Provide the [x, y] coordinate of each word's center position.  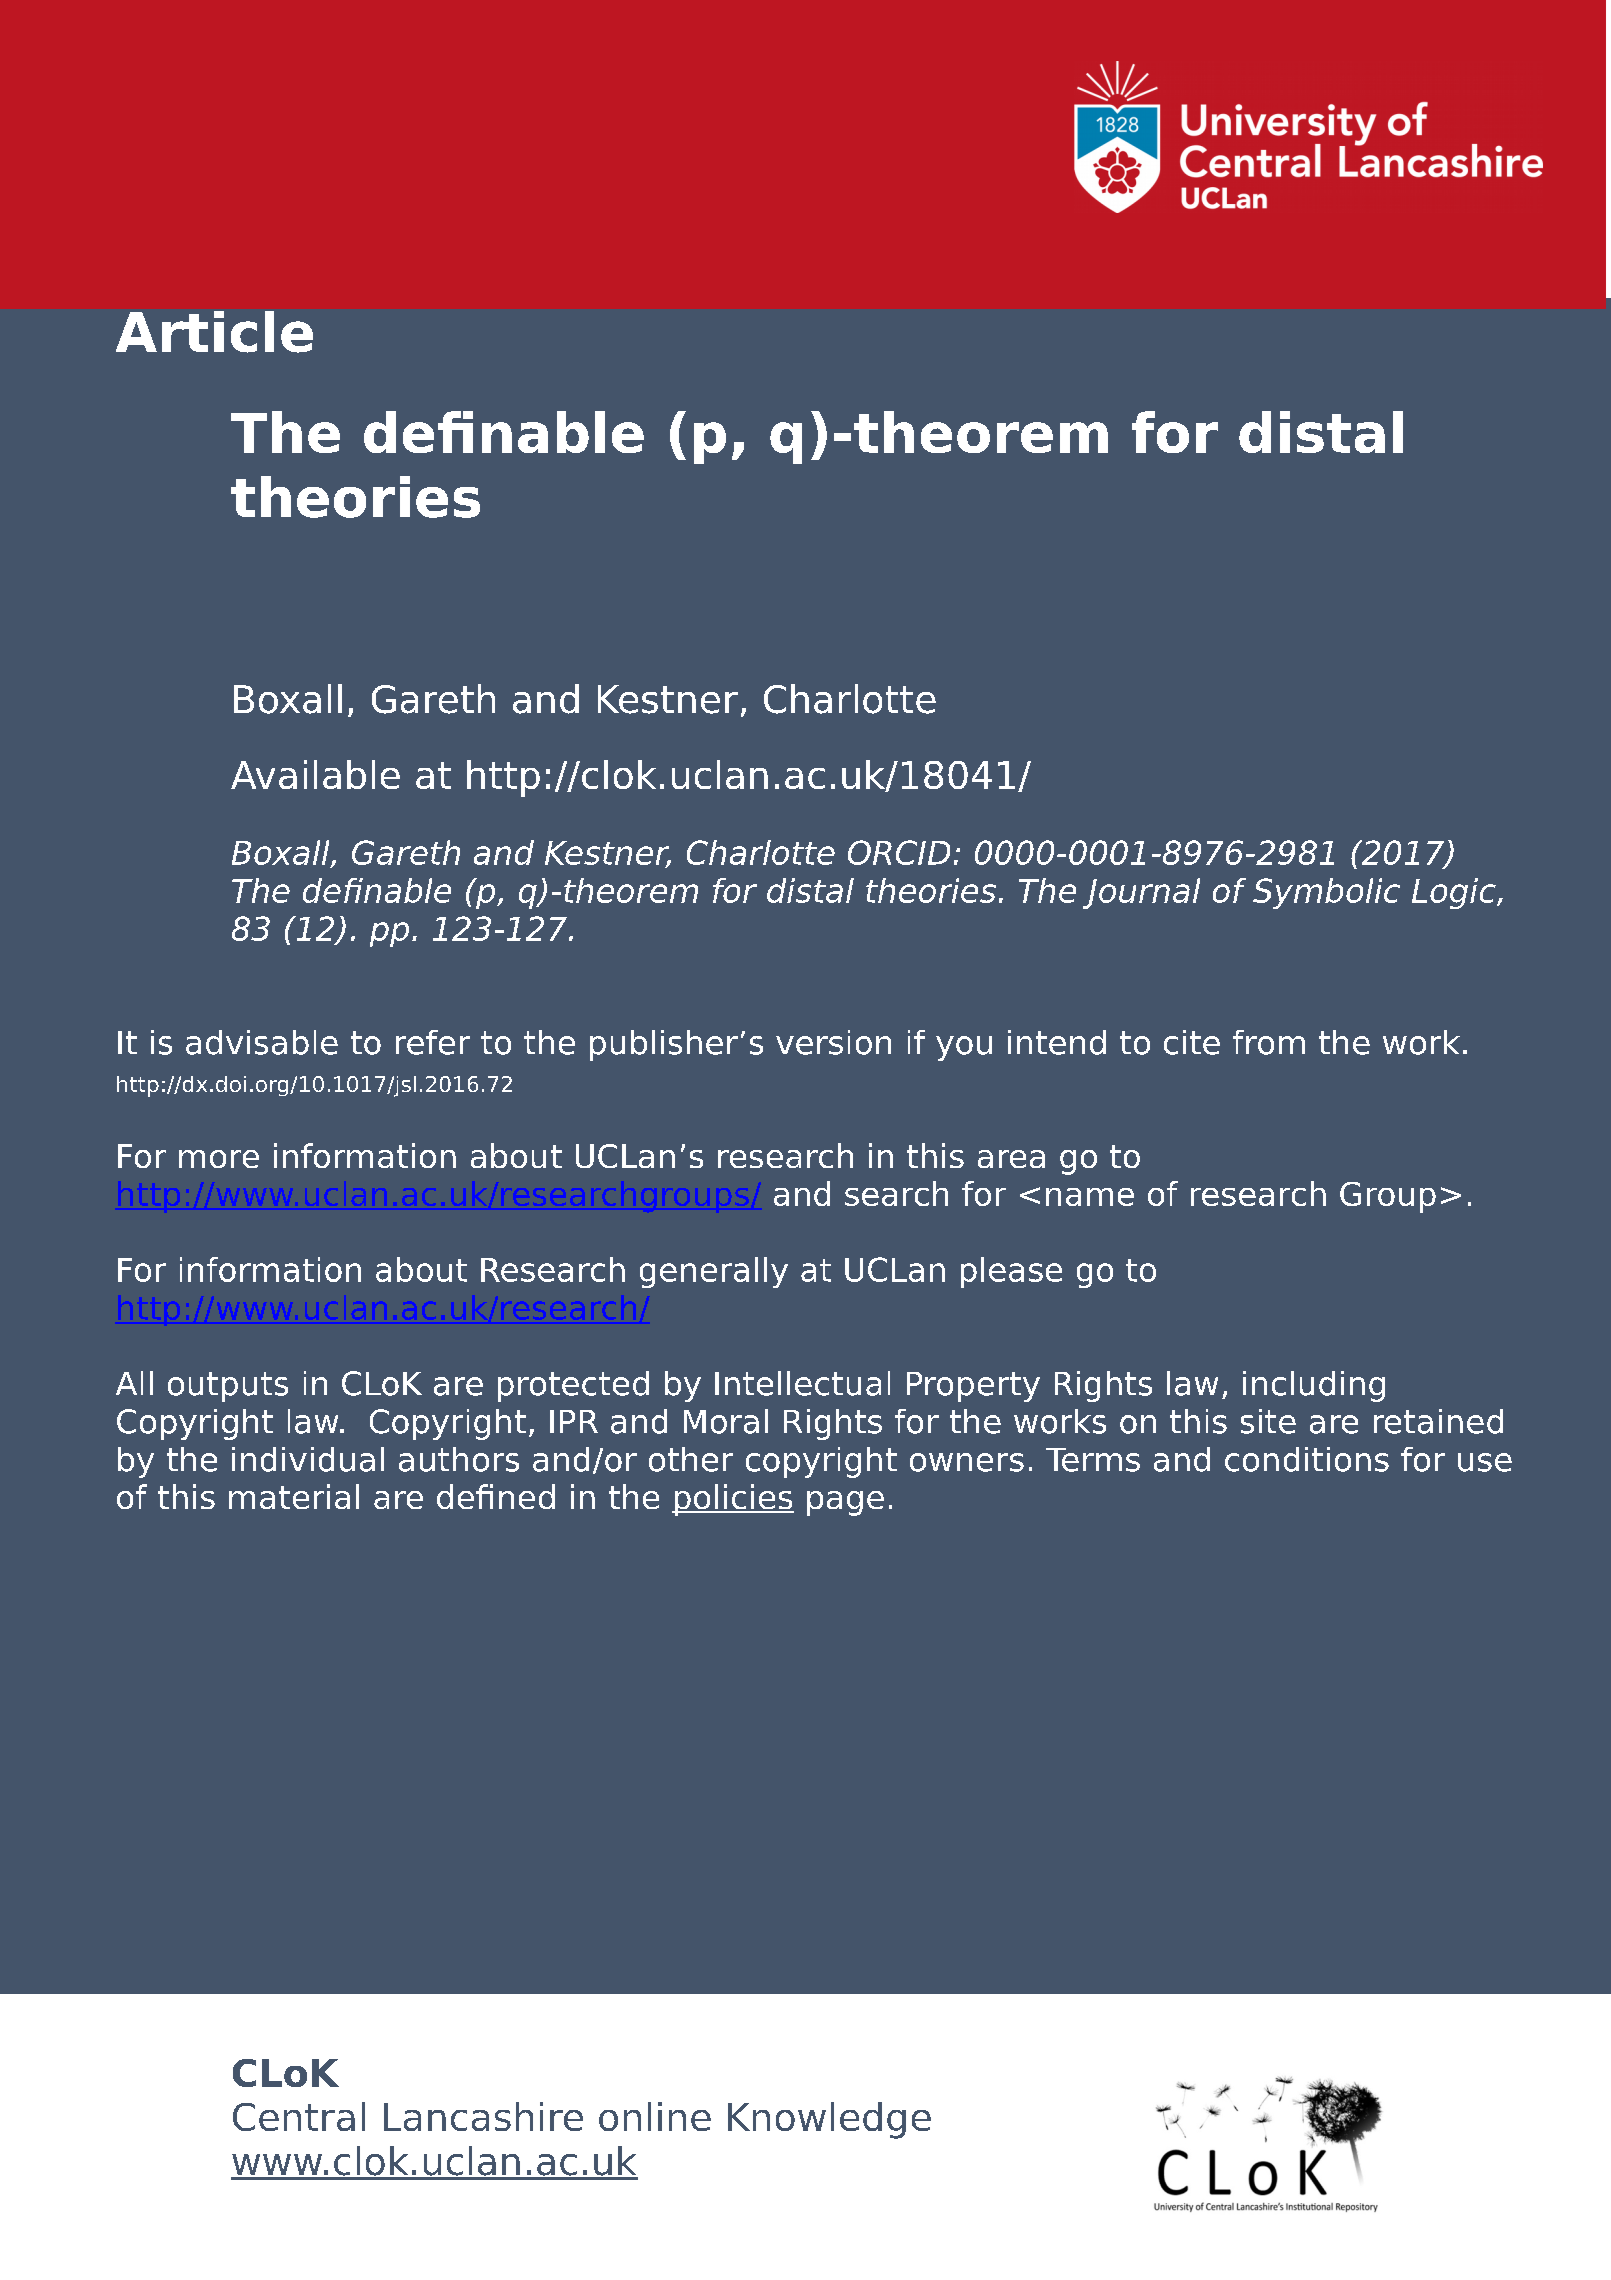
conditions [1307, 1459]
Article [214, 332]
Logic [1455, 893]
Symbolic [1326, 893]
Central [299, 2116]
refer [433, 1042]
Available [315, 774]
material [294, 1496]
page [845, 1503]
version [833, 1042]
